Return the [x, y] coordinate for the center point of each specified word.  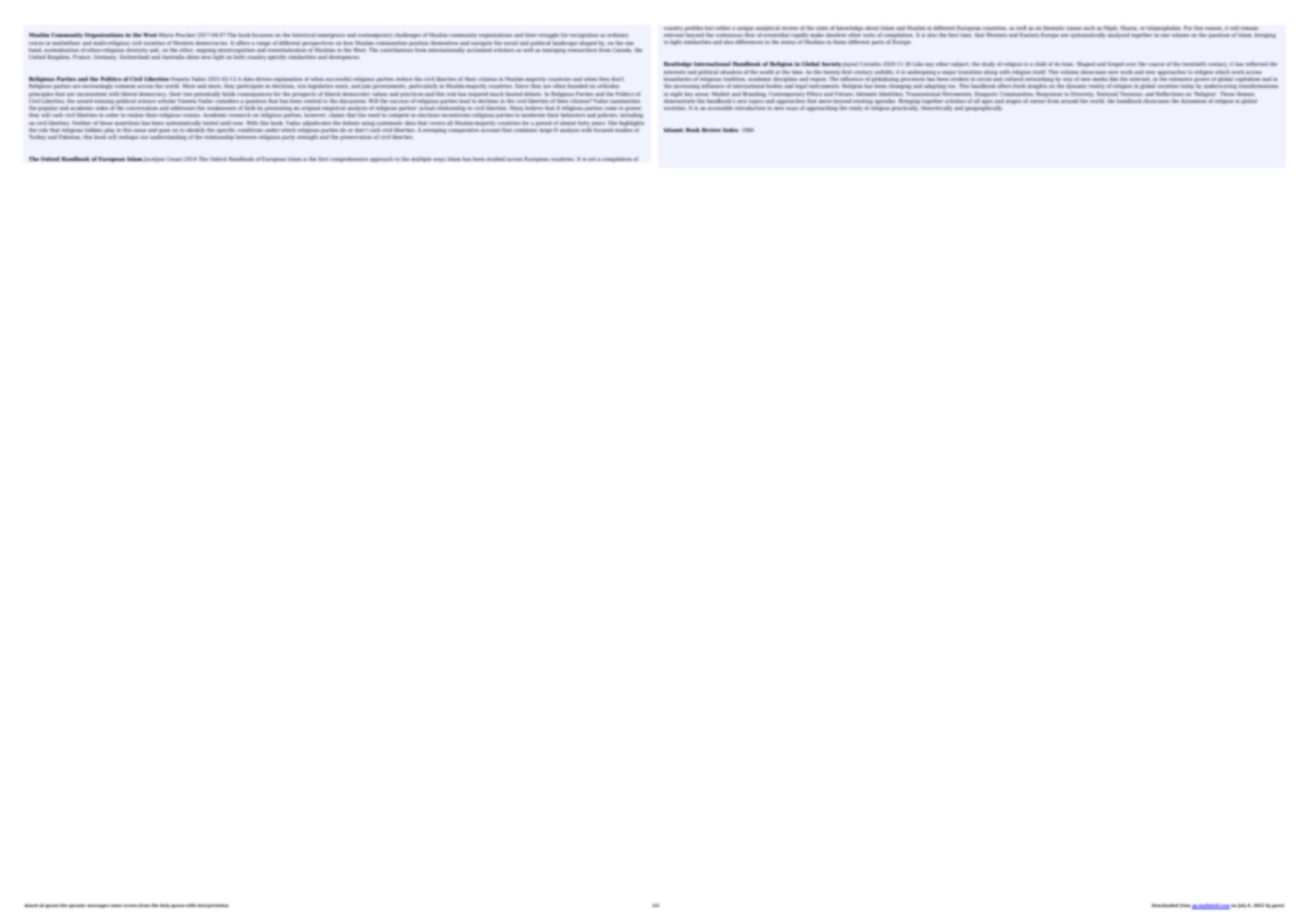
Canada [622, 50]
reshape [128, 137]
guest [1278, 906]
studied [496, 159]
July [1242, 905]
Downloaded [1165, 905]
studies [624, 130]
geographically [984, 108]
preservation [357, 138]
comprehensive [349, 159]
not [592, 159]
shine [193, 57]
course [1156, 64]
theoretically [937, 108]
